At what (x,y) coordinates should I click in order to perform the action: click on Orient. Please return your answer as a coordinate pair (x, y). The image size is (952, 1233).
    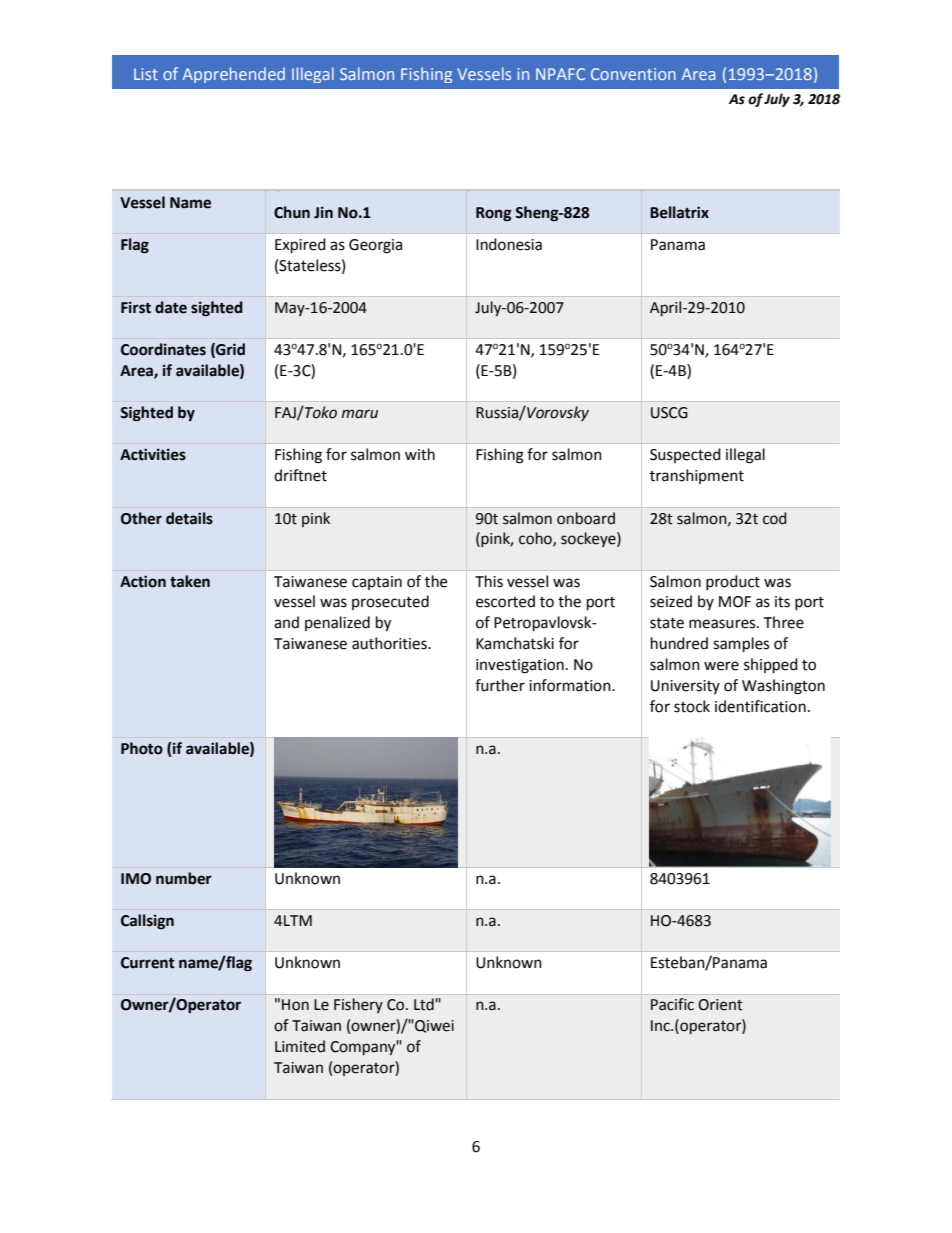
    Looking at the image, I should click on (720, 1005).
